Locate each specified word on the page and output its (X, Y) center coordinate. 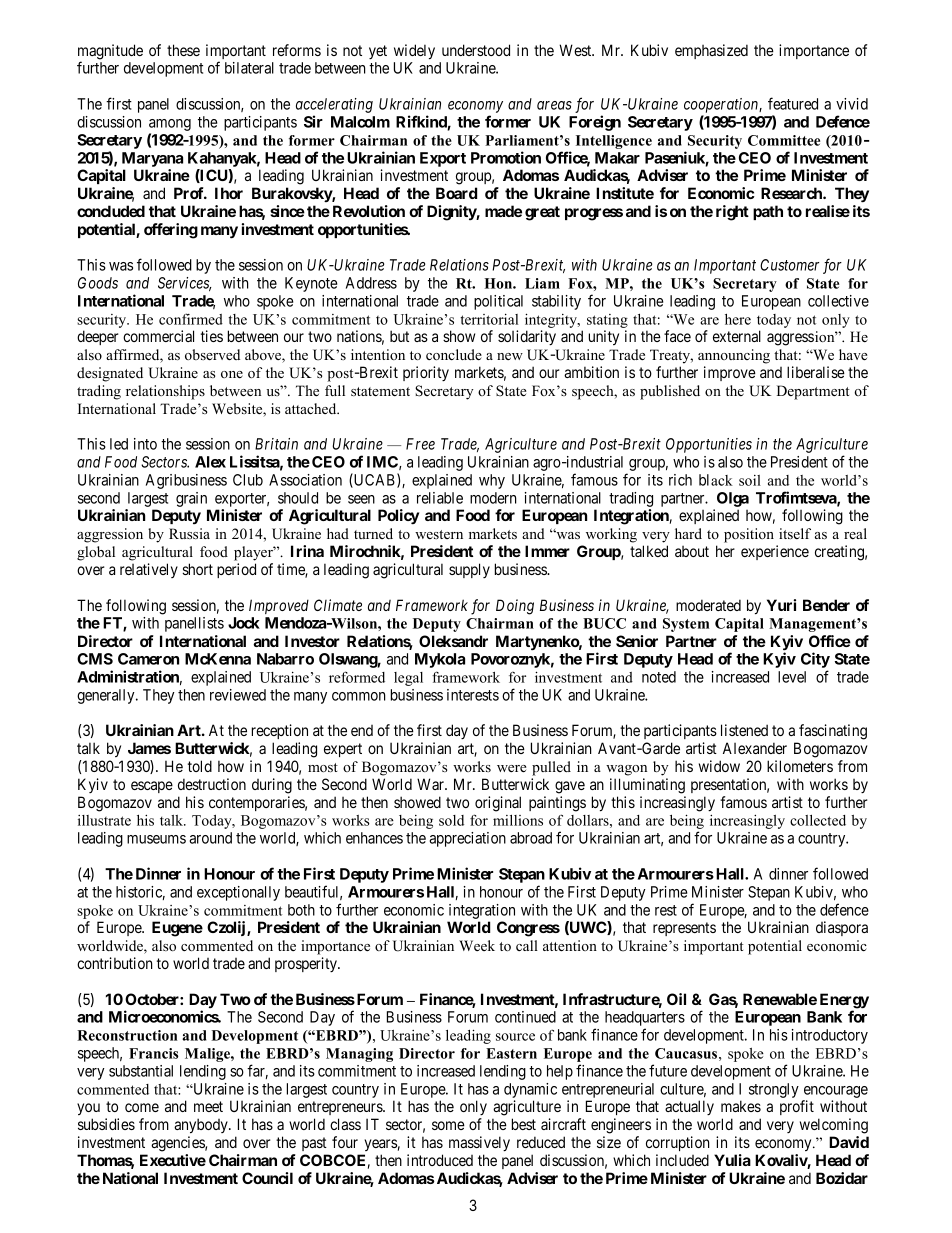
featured (793, 103)
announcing (734, 356)
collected (818, 820)
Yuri (781, 605)
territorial (489, 319)
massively (479, 1144)
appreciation (467, 839)
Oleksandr (453, 641)
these (183, 50)
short (197, 569)
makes (741, 1106)
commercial (158, 336)
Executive (173, 1160)
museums (156, 839)
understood (476, 50)
